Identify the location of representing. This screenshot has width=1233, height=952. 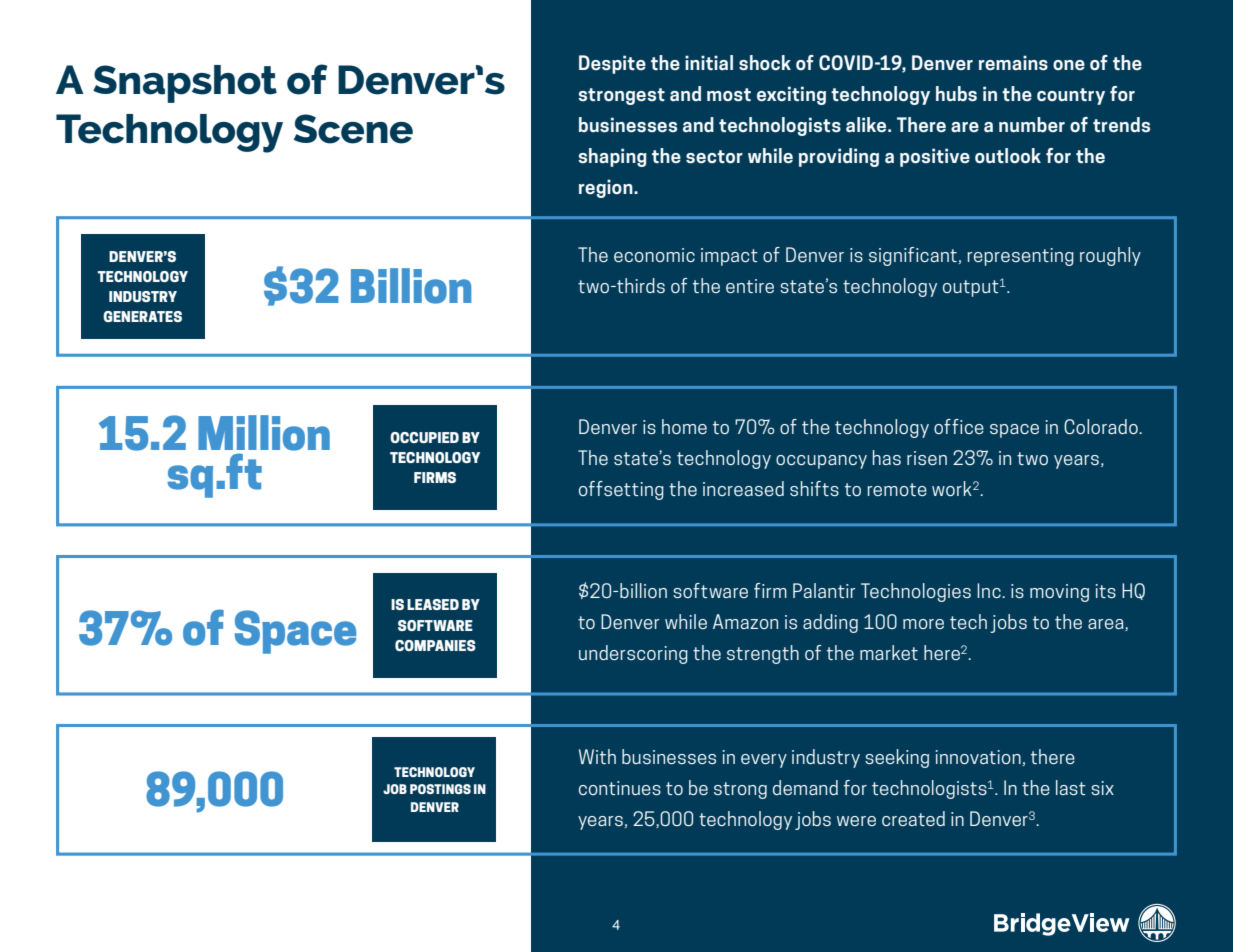
(1020, 257).
